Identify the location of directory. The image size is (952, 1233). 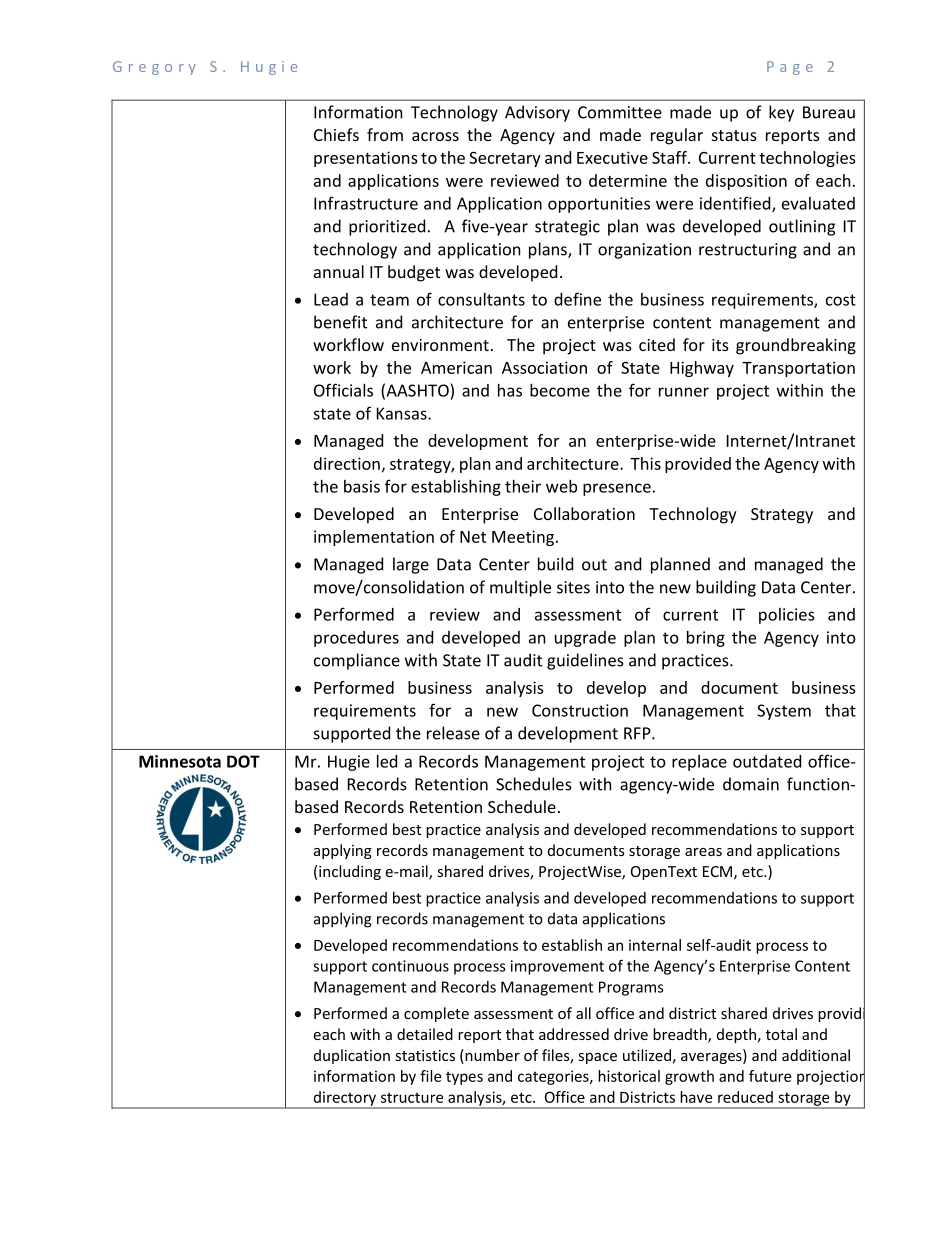
(344, 1099).
